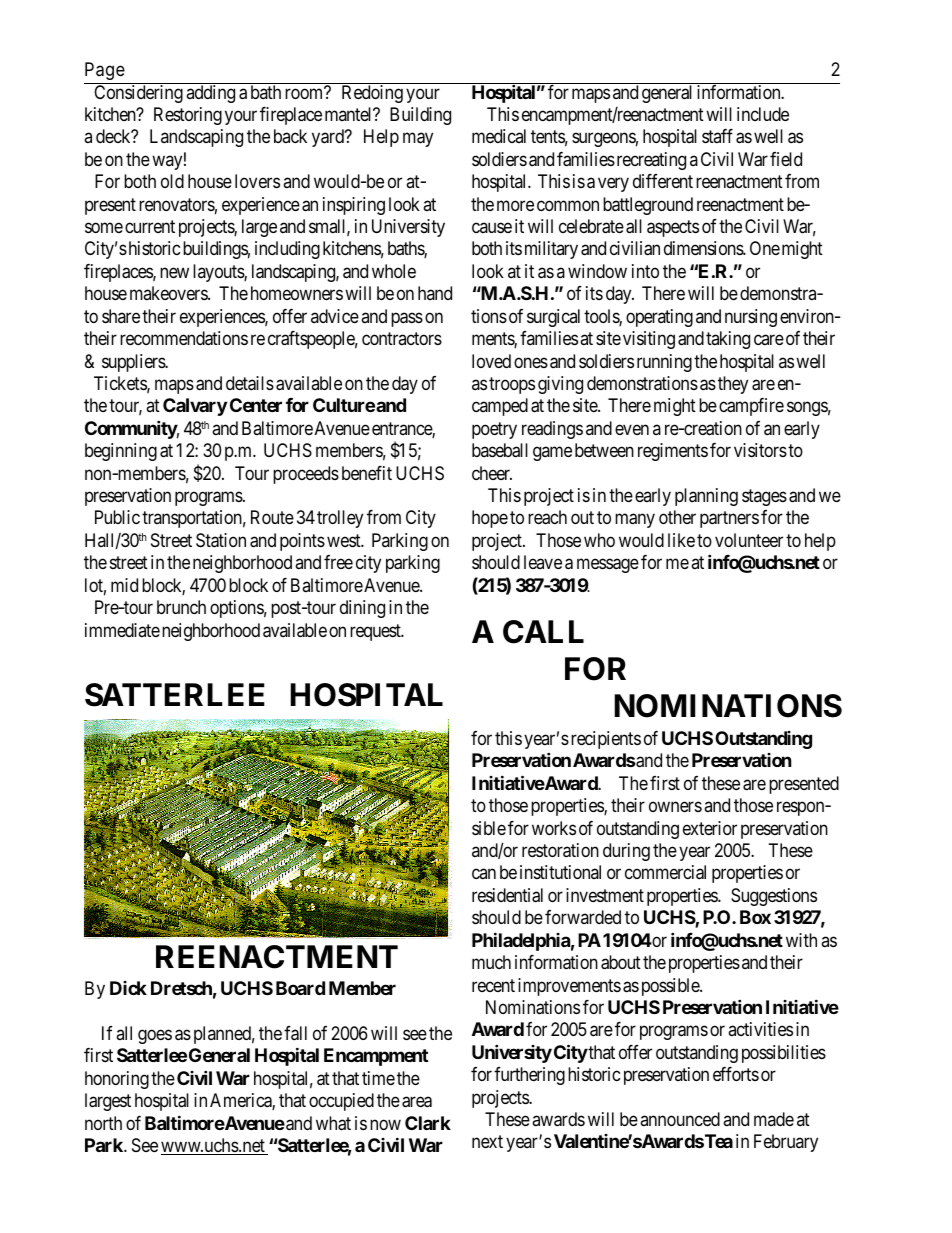 Image resolution: width=952 pixels, height=1233 pixels. What do you see at coordinates (418, 140) in the screenshot?
I see `may` at bounding box center [418, 140].
